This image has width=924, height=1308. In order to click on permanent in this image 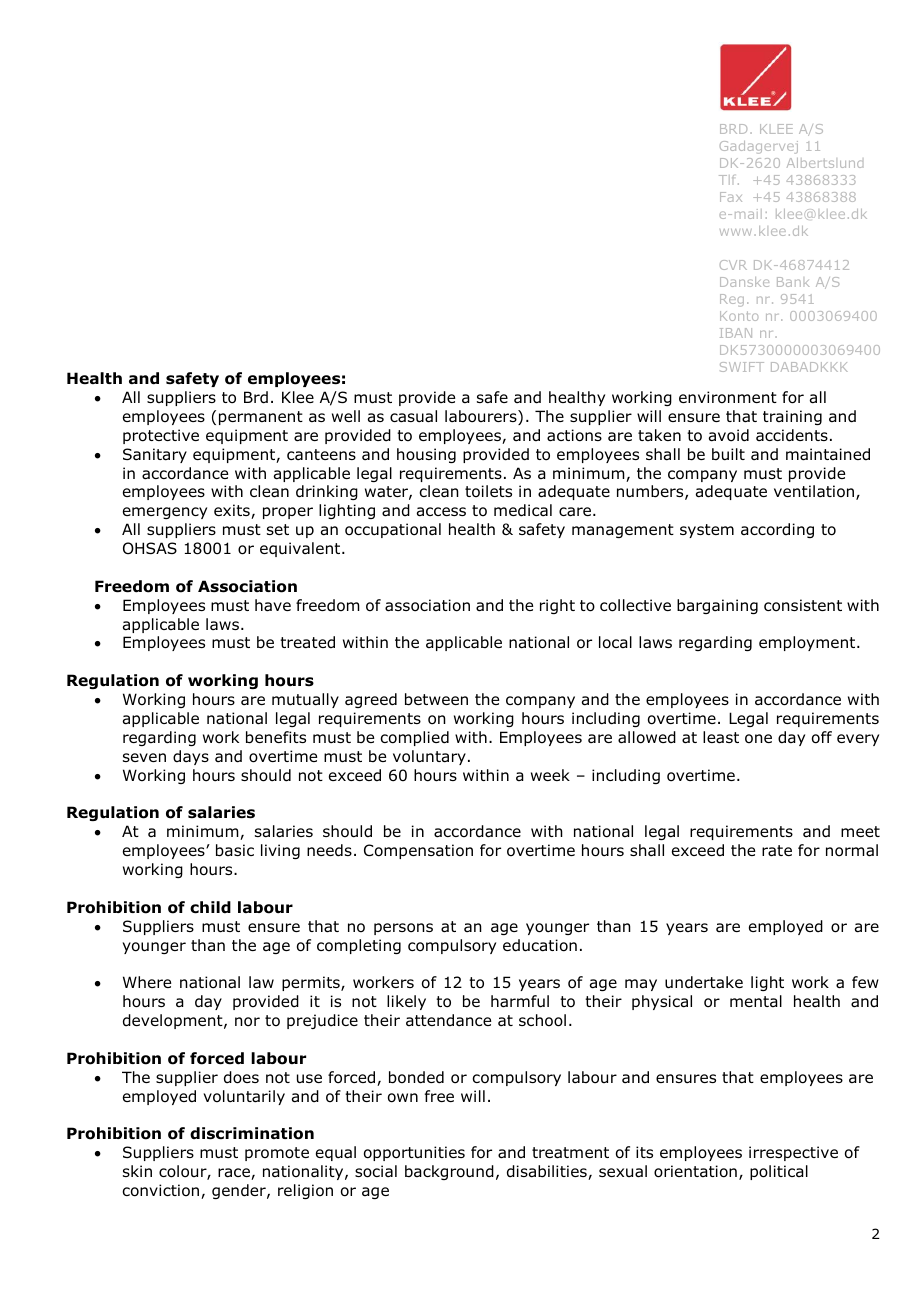, I will do `click(261, 418)`.
